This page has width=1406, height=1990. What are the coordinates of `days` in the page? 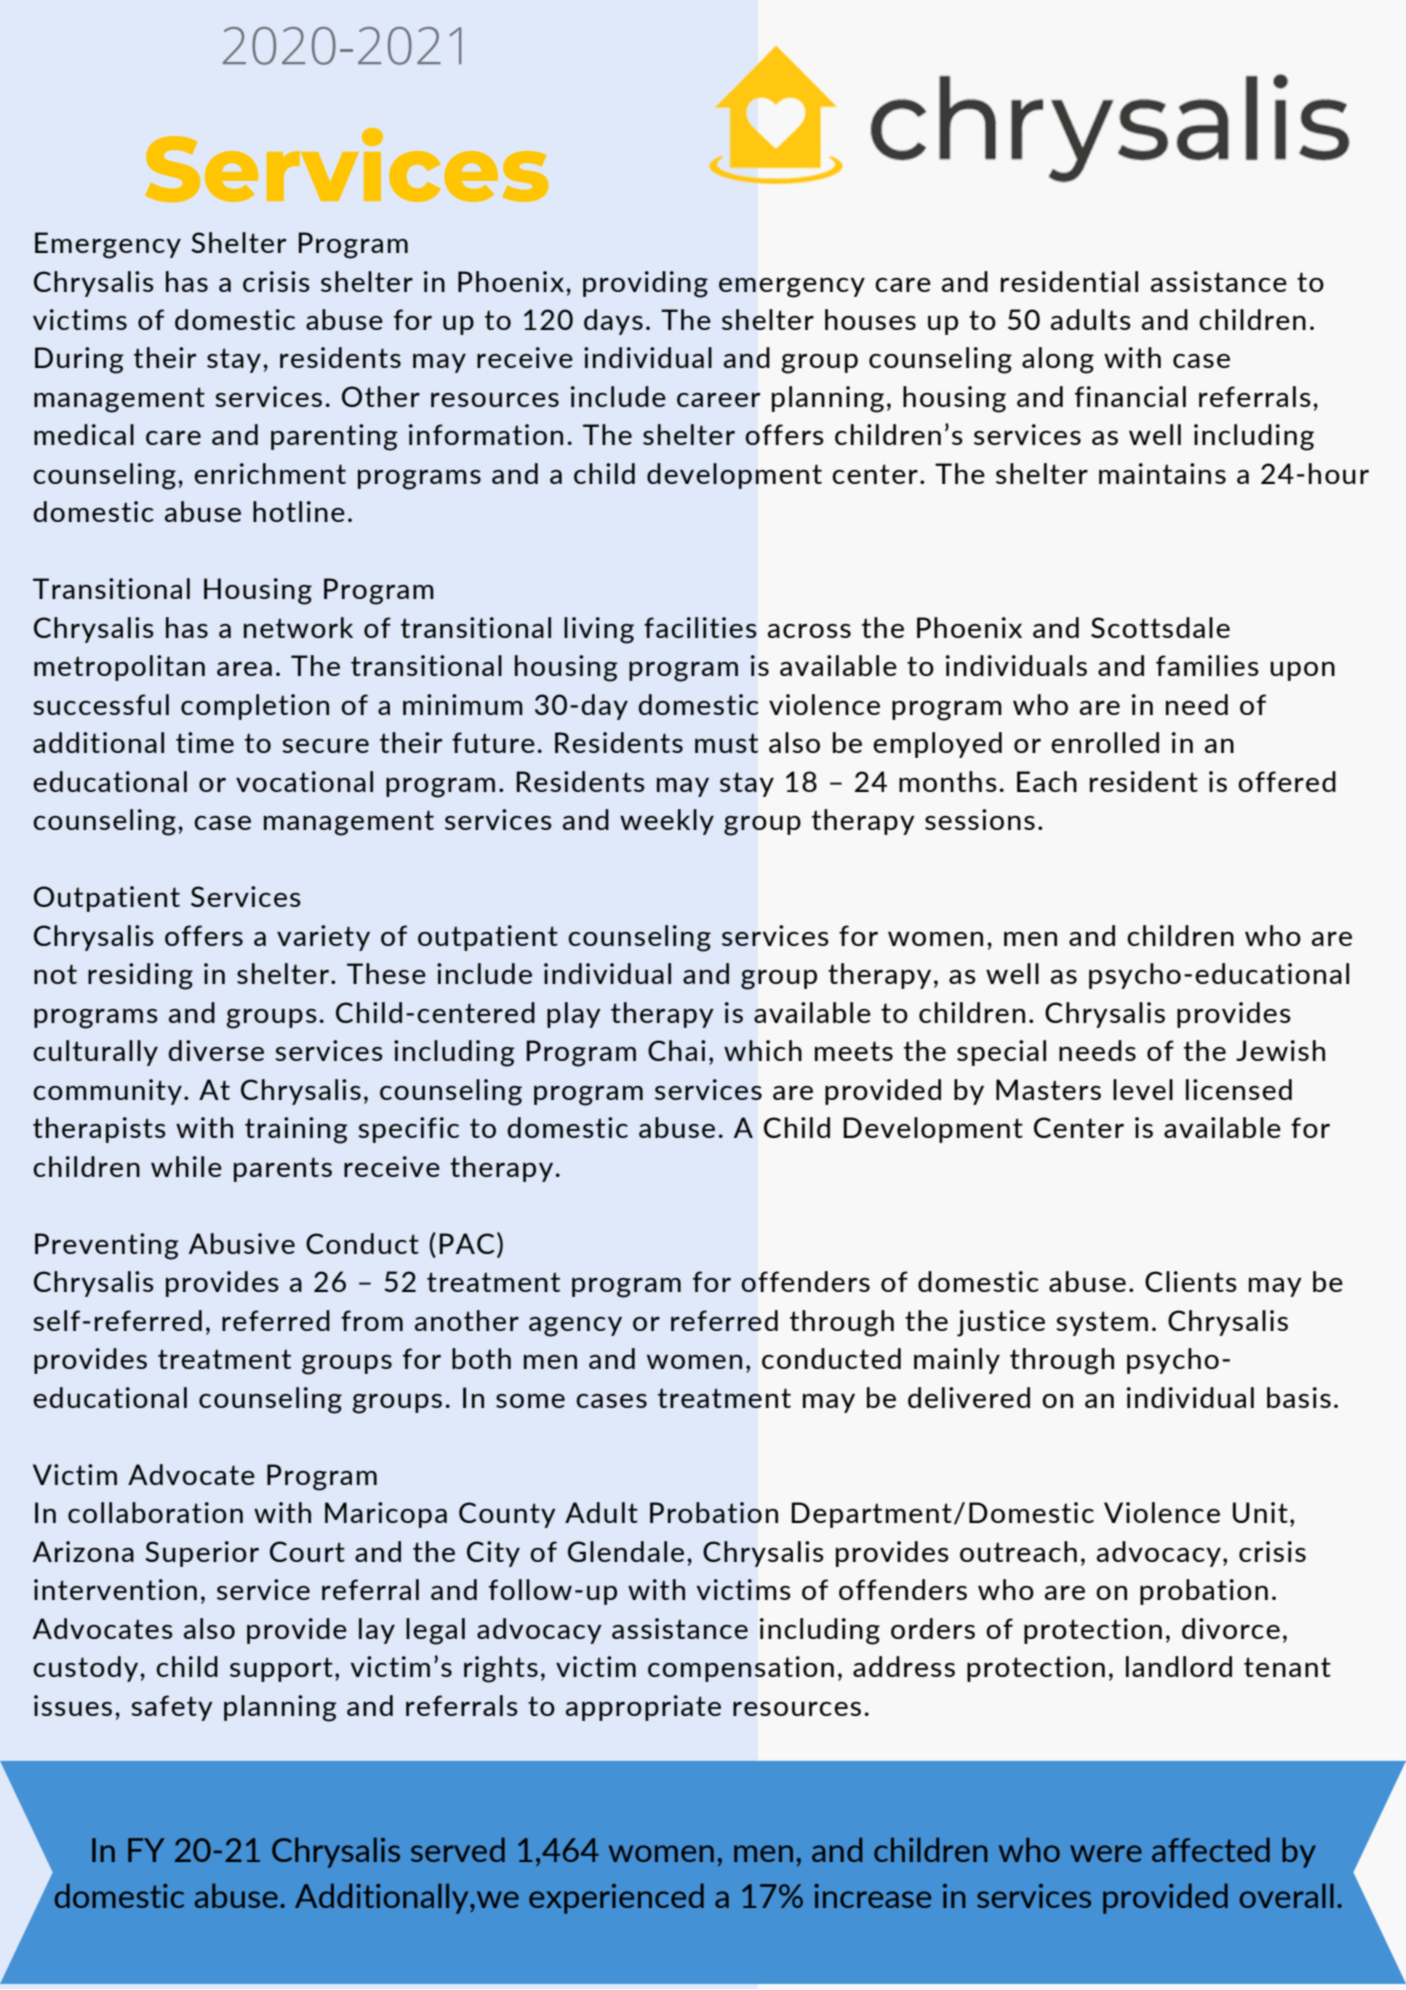 It's located at (613, 322).
